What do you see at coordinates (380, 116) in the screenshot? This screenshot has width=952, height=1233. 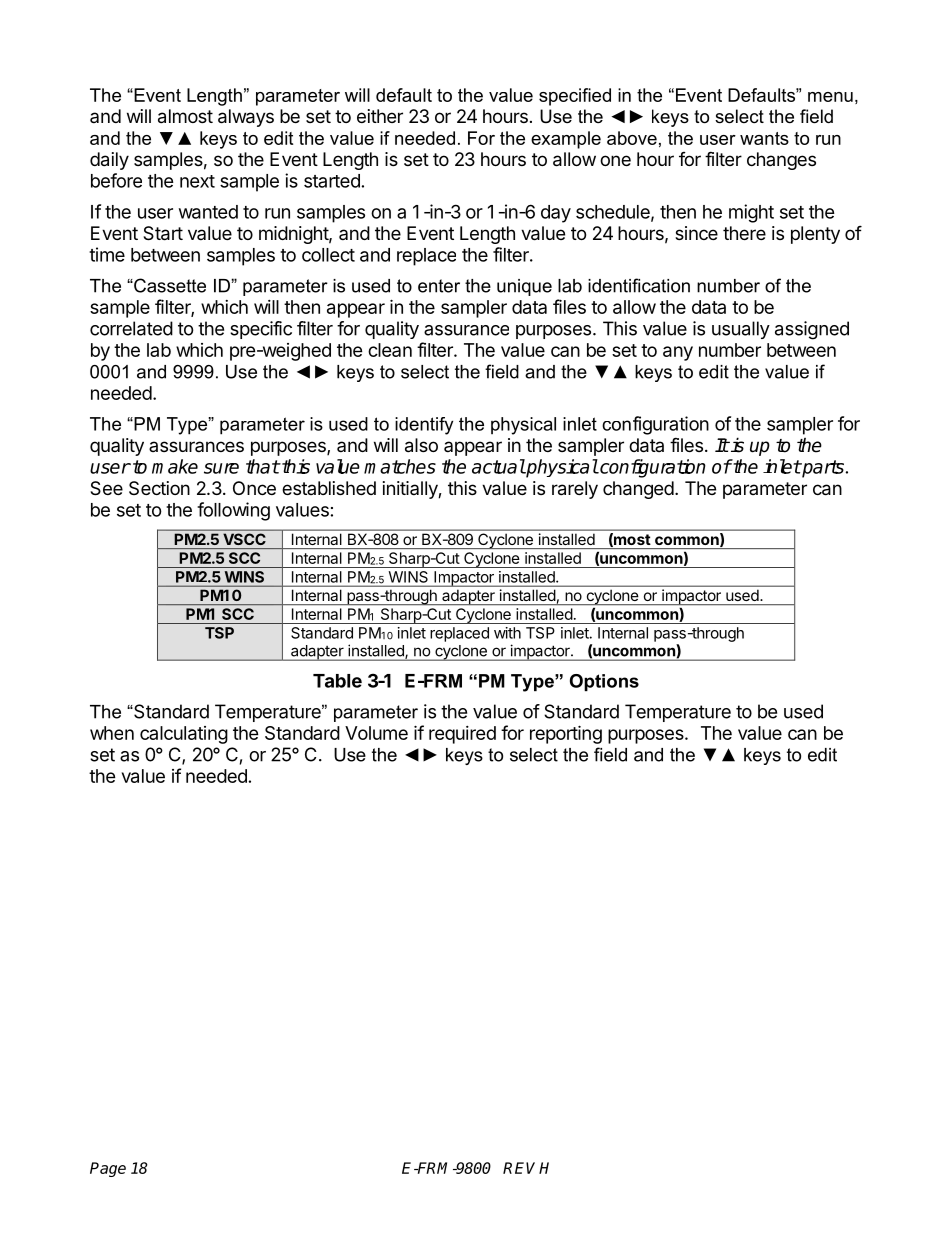 I see `either` at bounding box center [380, 116].
